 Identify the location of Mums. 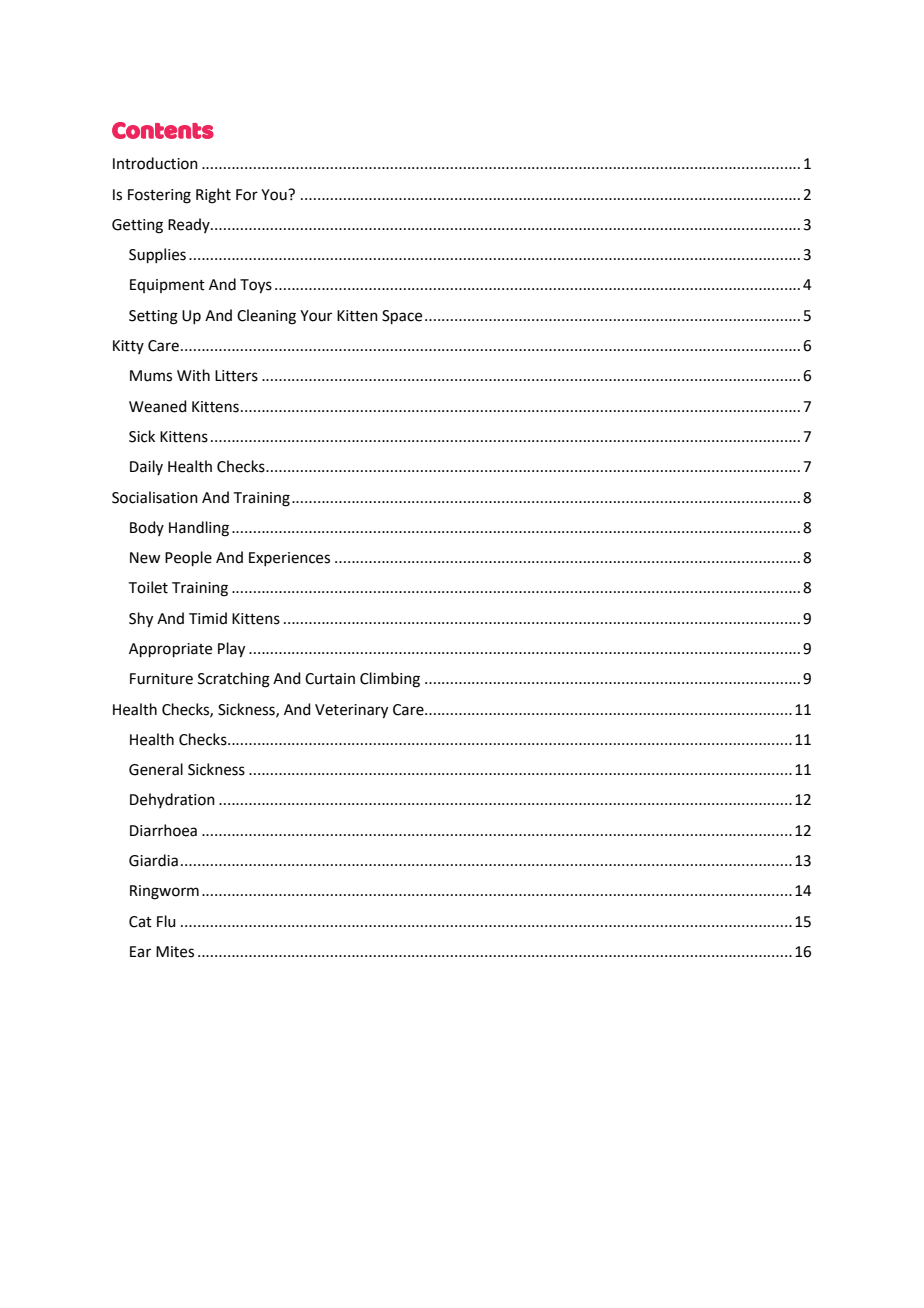
(151, 376).
